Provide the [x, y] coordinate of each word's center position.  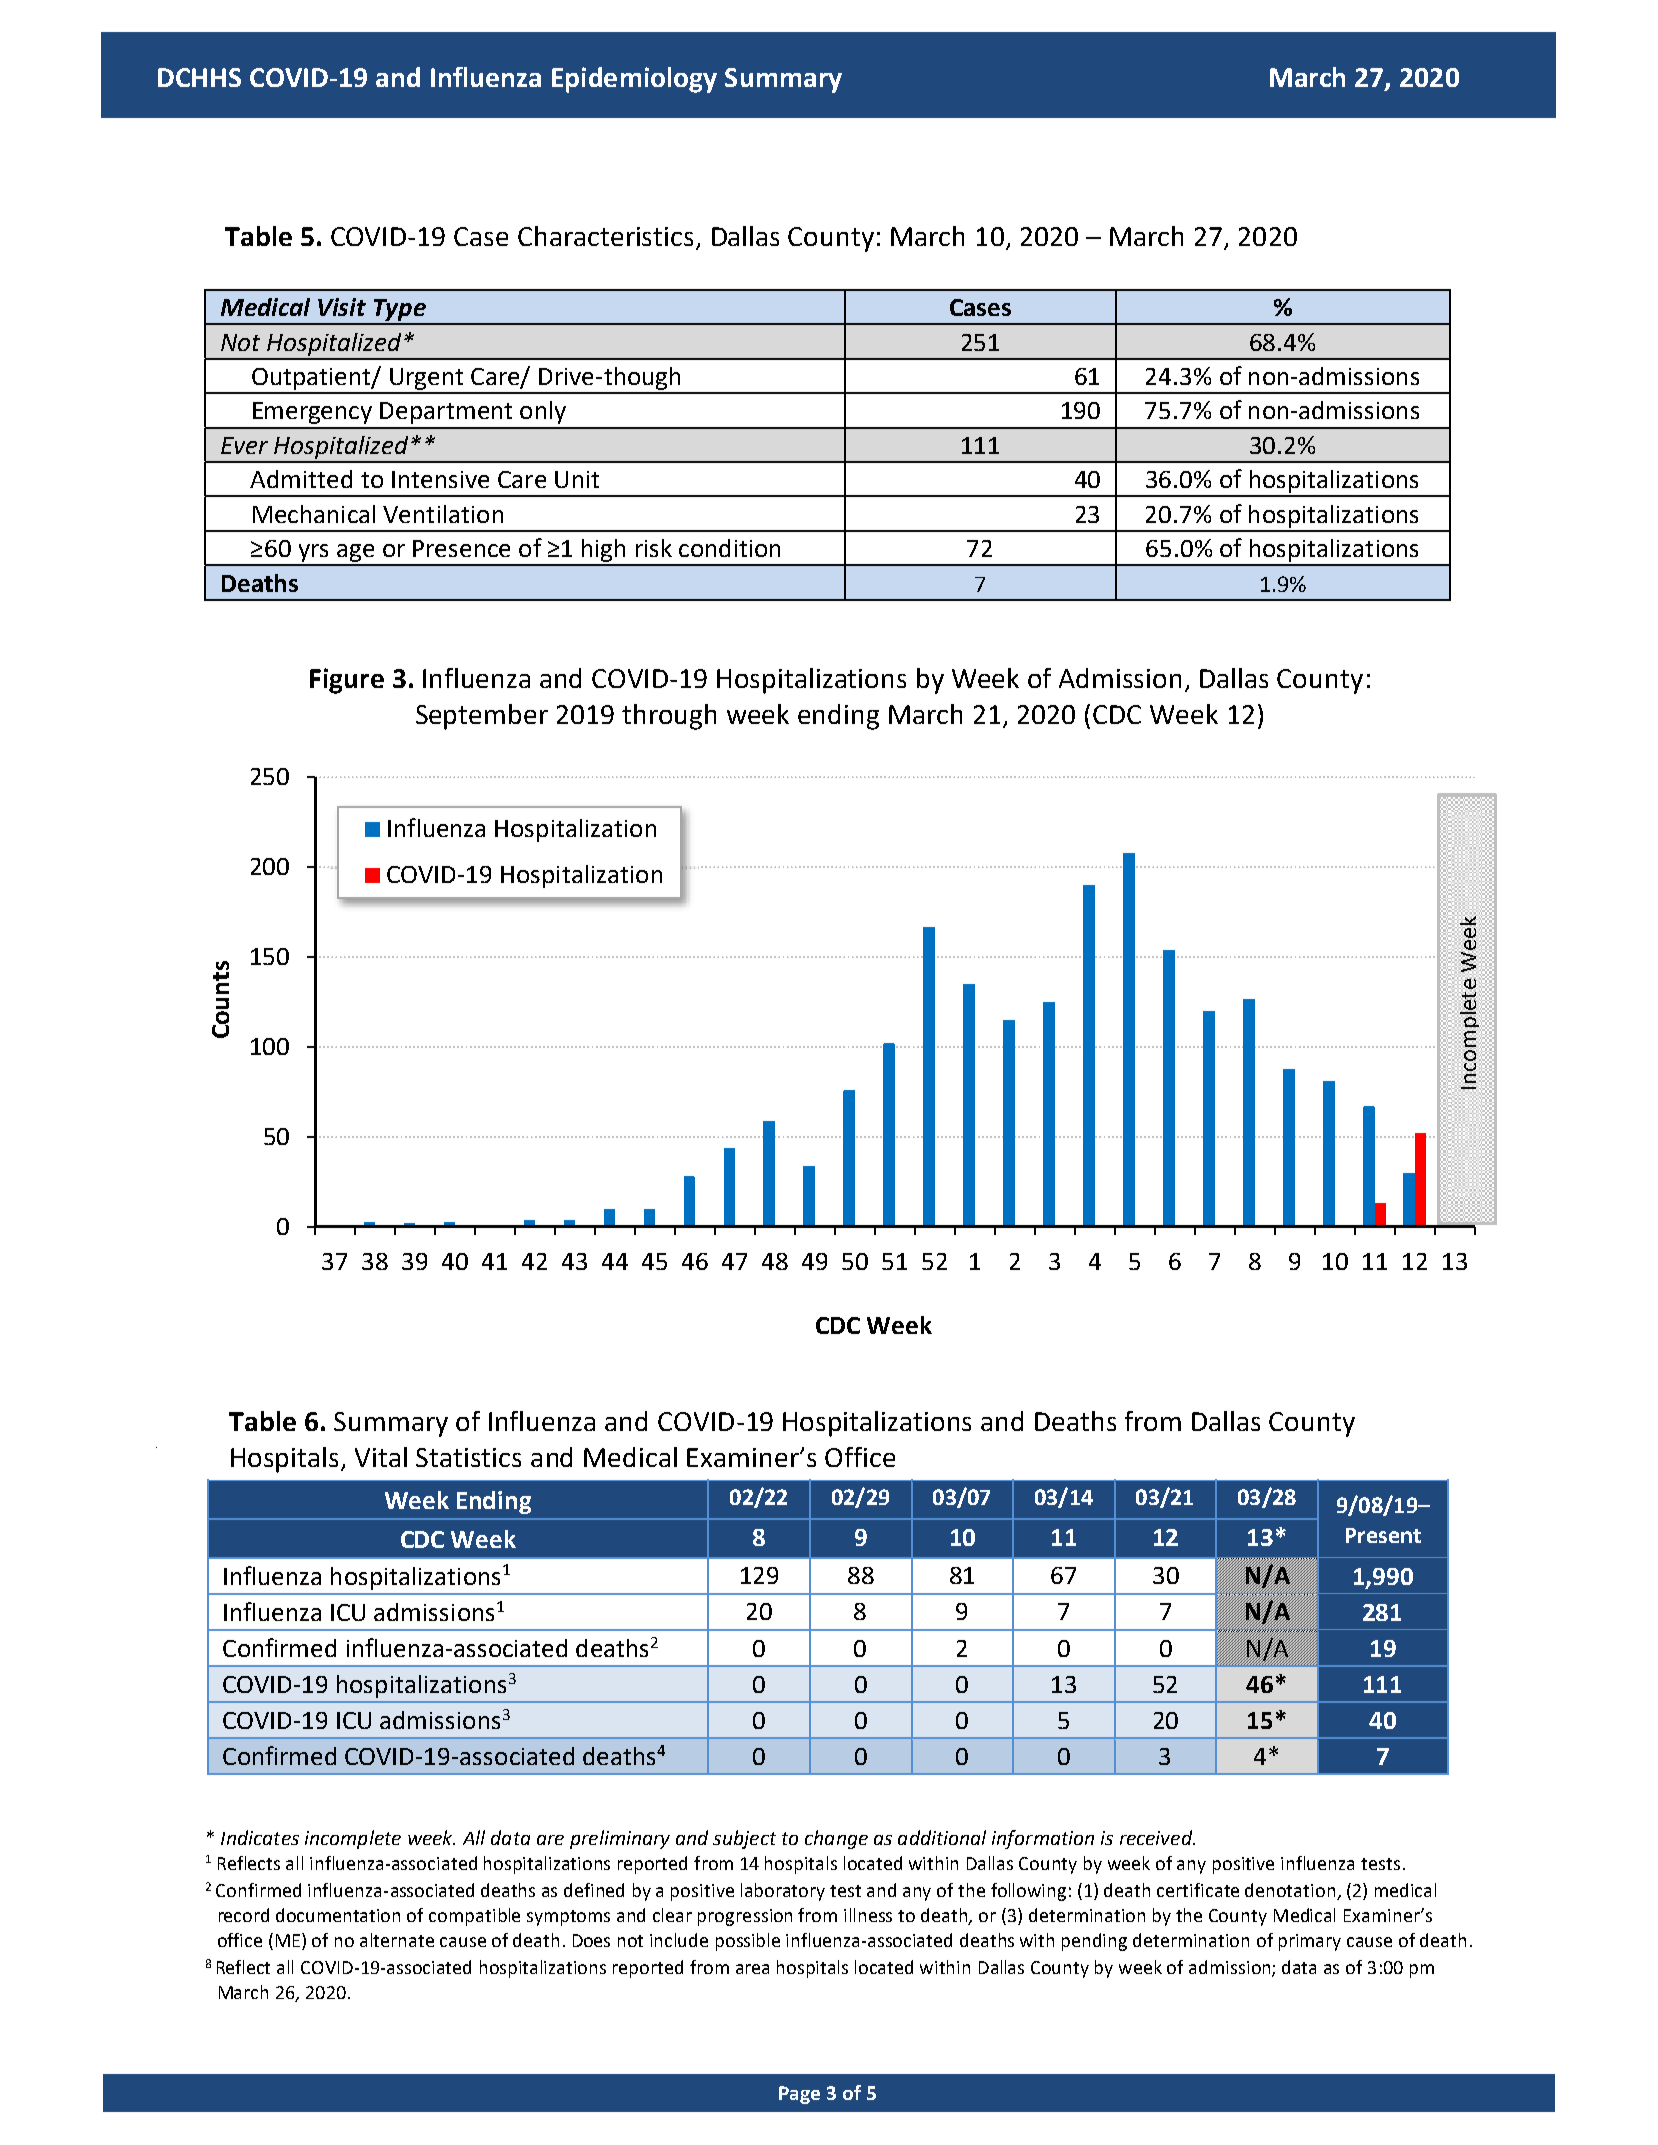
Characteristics [605, 236]
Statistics [468, 1457]
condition [729, 548]
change [836, 1839]
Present [1383, 1535]
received [1157, 1837]
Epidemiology [634, 80]
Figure [347, 681]
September [482, 717]
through [669, 717]
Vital [381, 1457]
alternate [397, 1940]
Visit [342, 307]
